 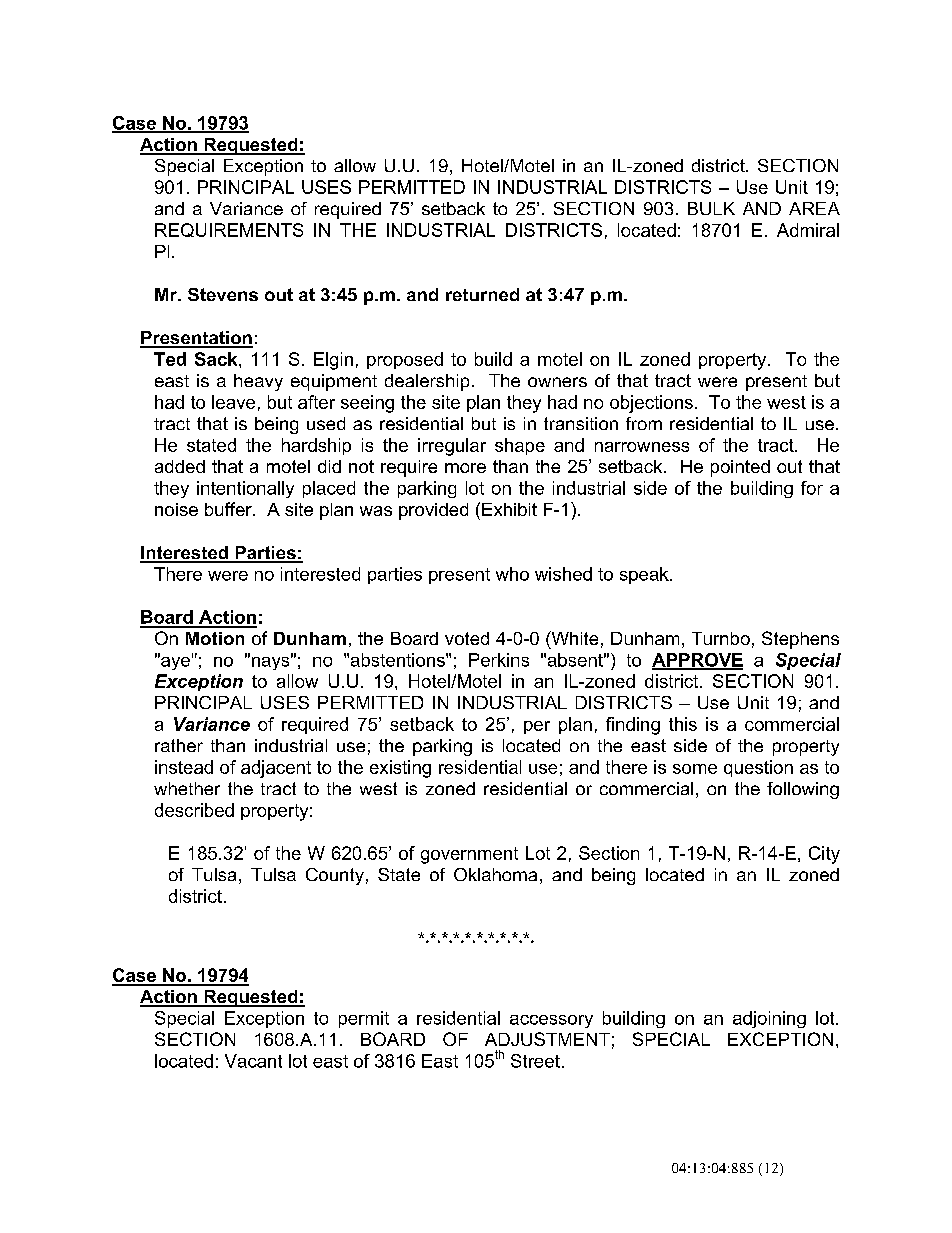 What do you see at coordinates (711, 208) in the image?
I see `BULK` at bounding box center [711, 208].
